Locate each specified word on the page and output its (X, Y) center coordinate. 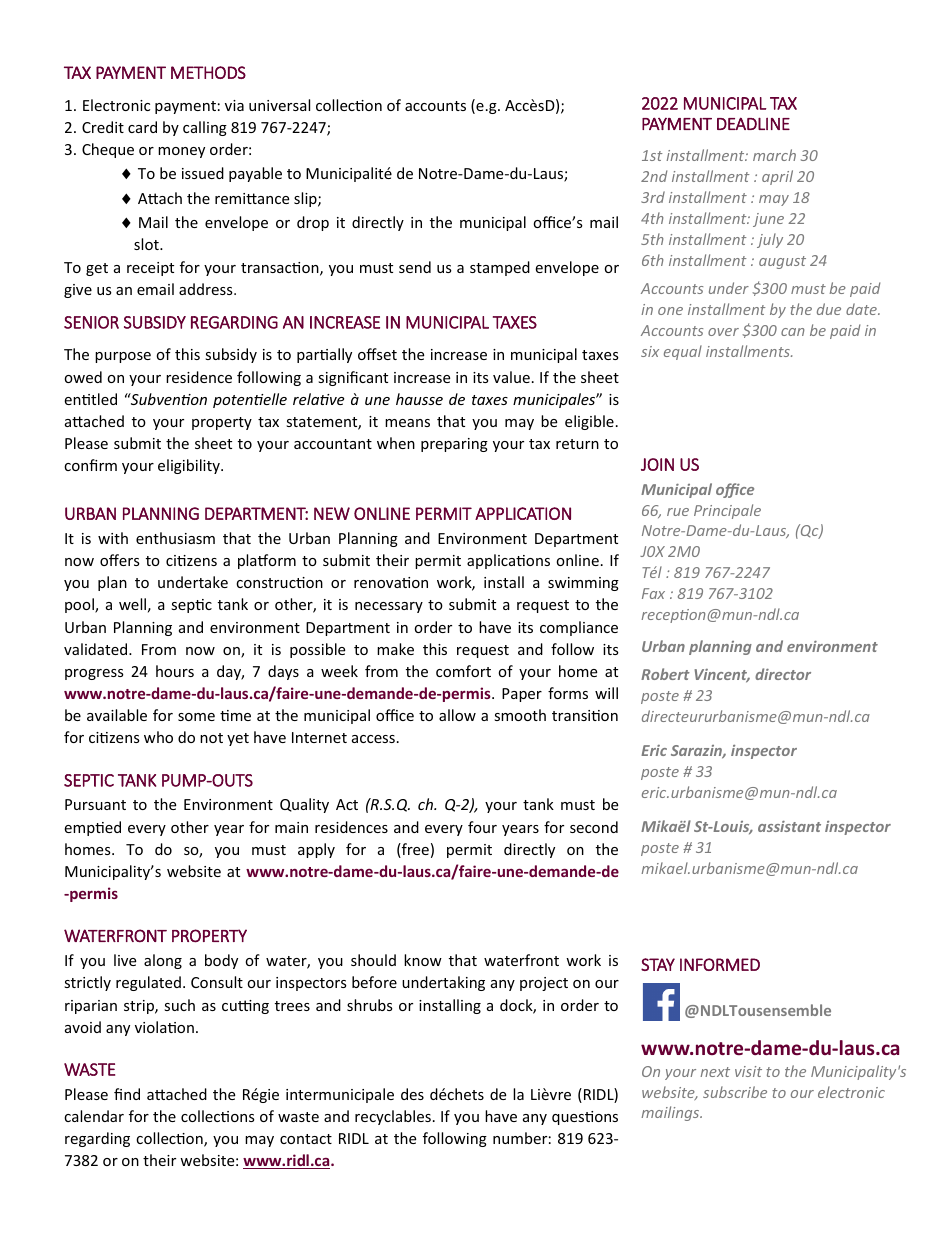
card (142, 127)
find (127, 1094)
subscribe (735, 1092)
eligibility (190, 466)
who (158, 737)
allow (457, 715)
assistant (789, 826)
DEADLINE (753, 124)
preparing (454, 445)
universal (279, 105)
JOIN (657, 464)
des (412, 1094)
